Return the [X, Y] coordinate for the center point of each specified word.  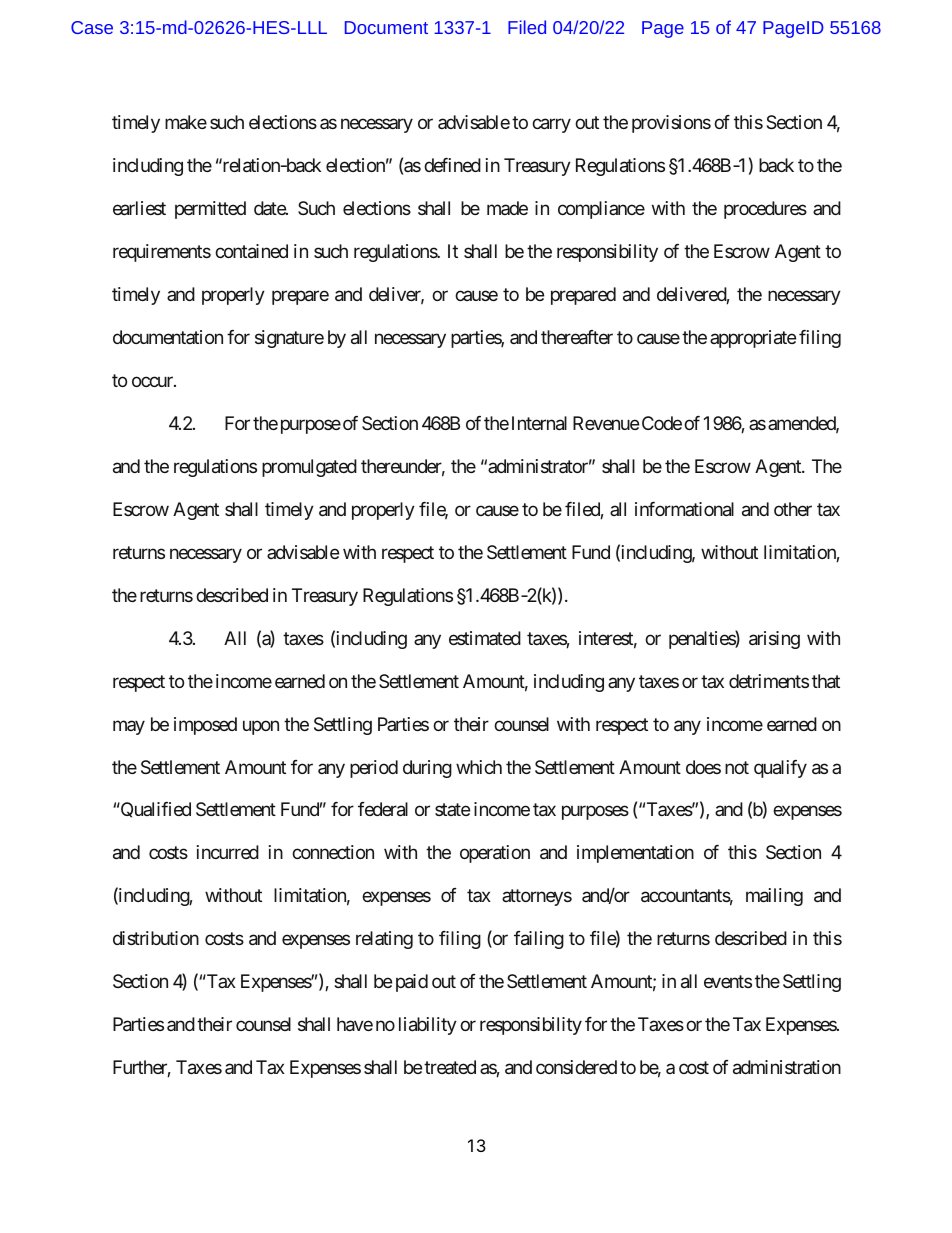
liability [428, 1026]
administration [787, 1067]
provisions [671, 124]
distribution [156, 938]
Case [92, 27]
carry [551, 125]
